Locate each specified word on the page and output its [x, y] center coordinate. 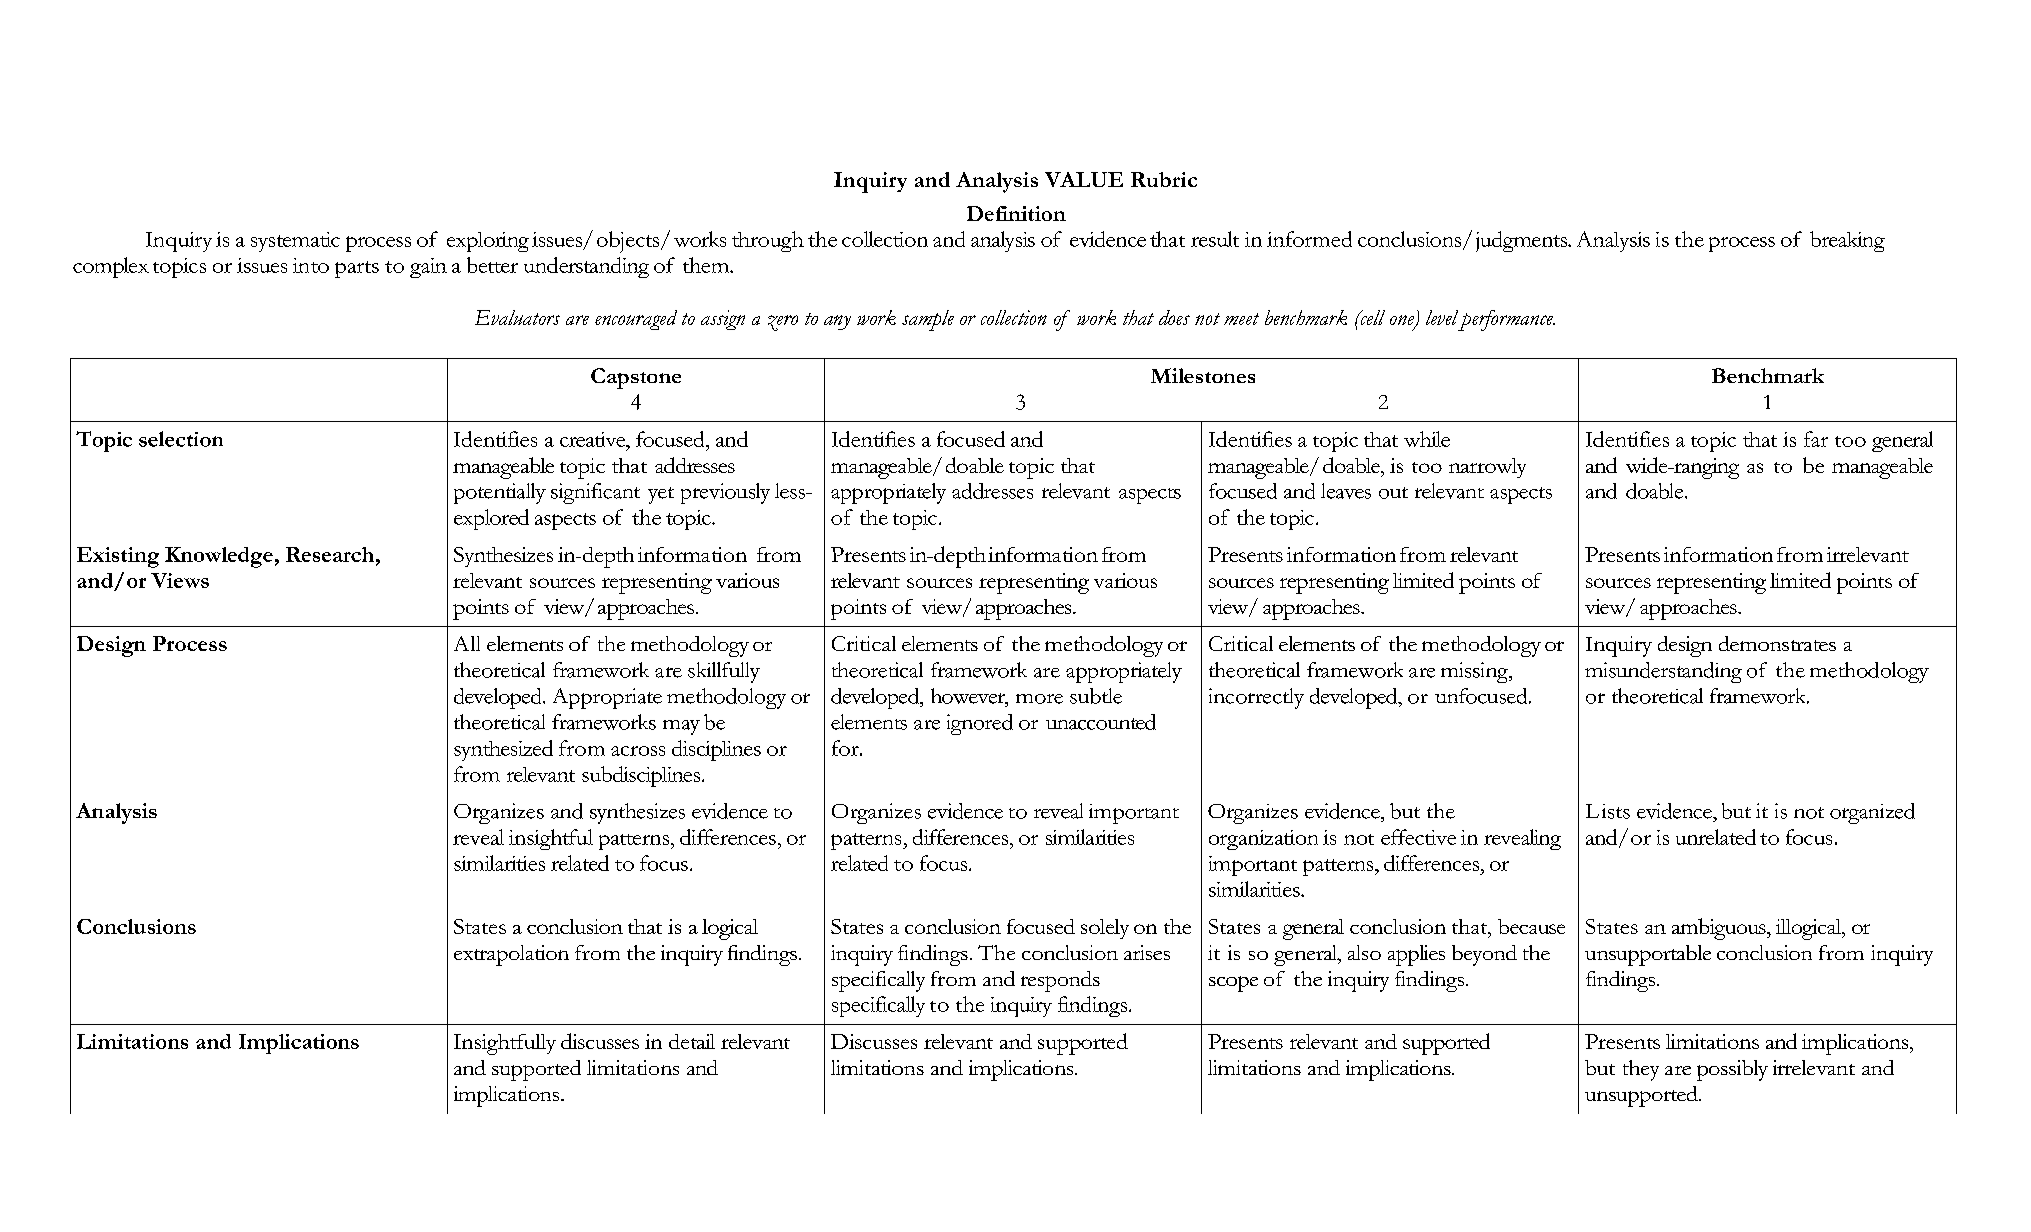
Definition [1016, 213]
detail [692, 1041]
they [1641, 1070]
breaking [1847, 241]
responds [1060, 981]
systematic [295, 242]
